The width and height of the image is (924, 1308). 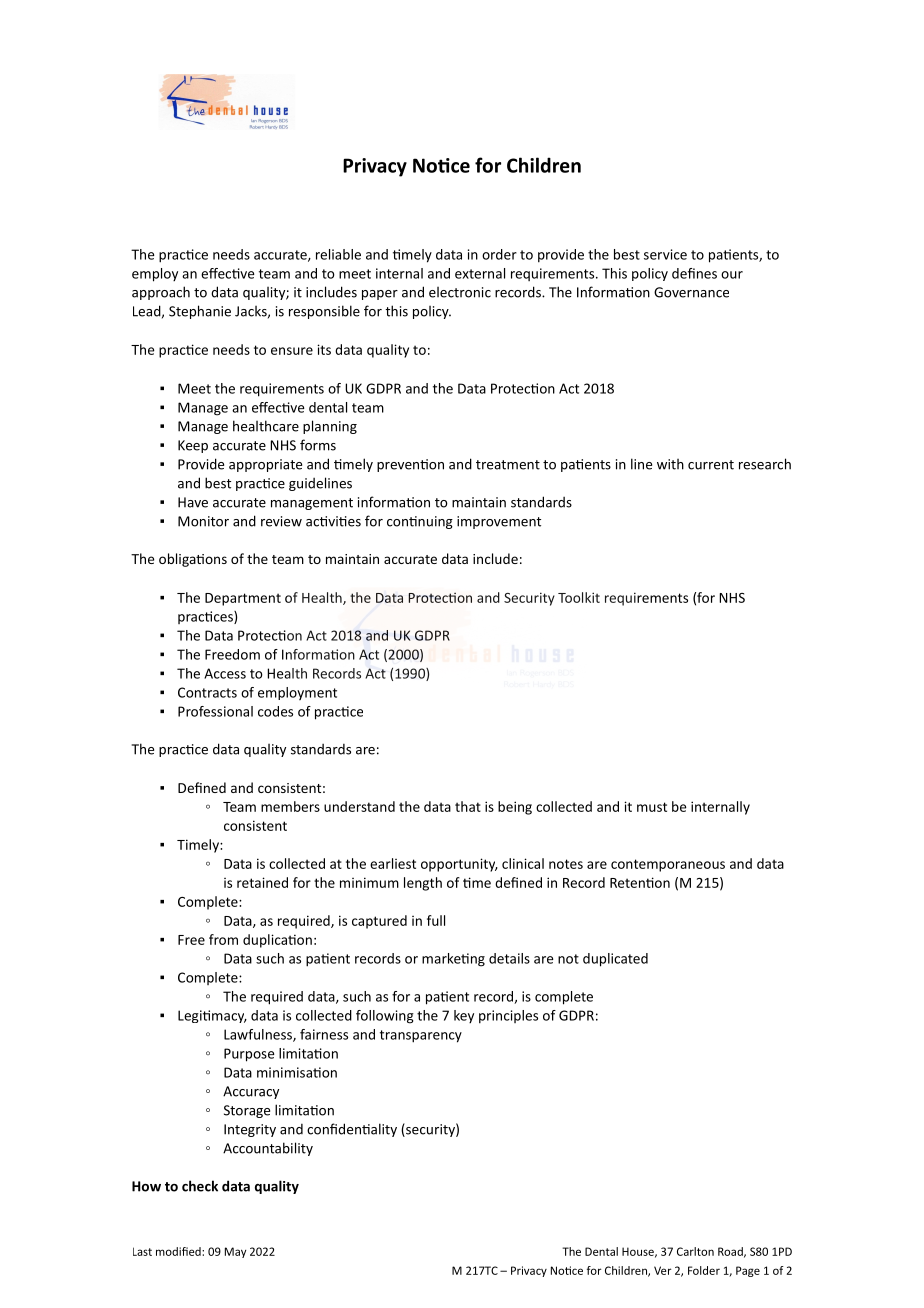 What do you see at coordinates (235, 1252) in the image?
I see `May` at bounding box center [235, 1252].
